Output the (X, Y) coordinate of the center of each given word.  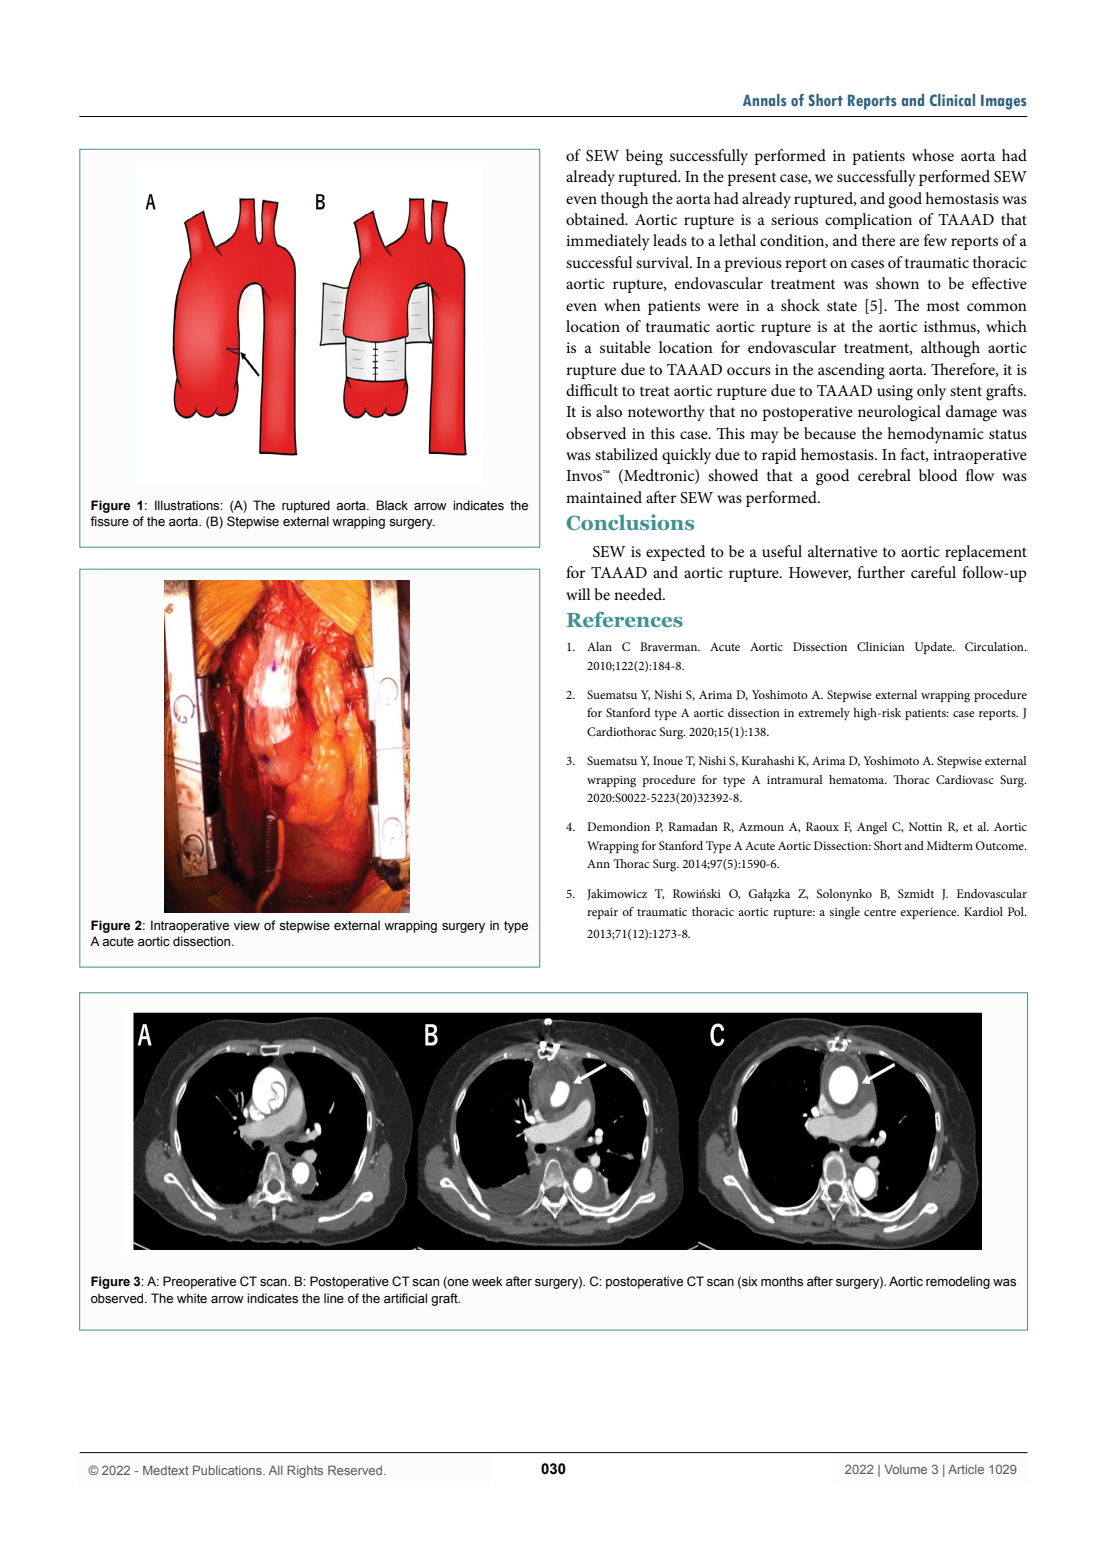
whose (933, 155)
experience (929, 913)
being (644, 157)
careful (933, 572)
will (578, 594)
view (247, 925)
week (487, 1281)
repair (602, 913)
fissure (109, 521)
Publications (228, 1470)
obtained (596, 219)
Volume (905, 1469)
